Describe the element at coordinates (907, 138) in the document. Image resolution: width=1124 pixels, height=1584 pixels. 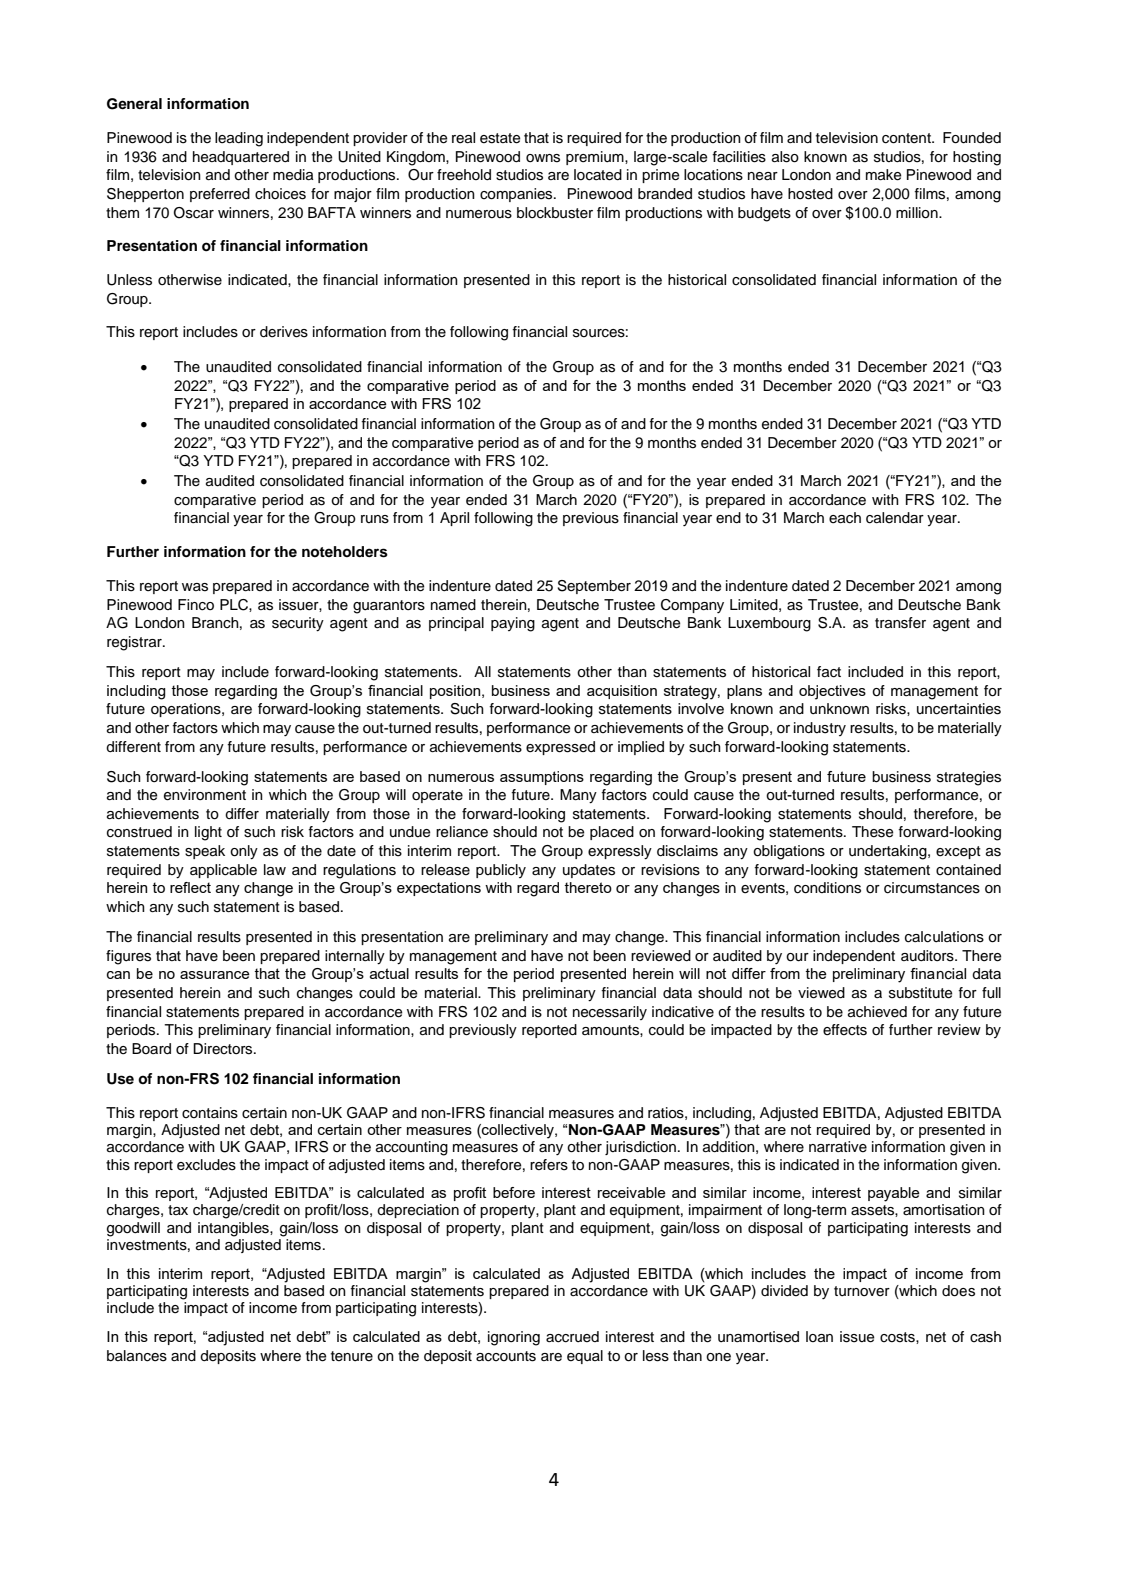
I see `content` at that location.
